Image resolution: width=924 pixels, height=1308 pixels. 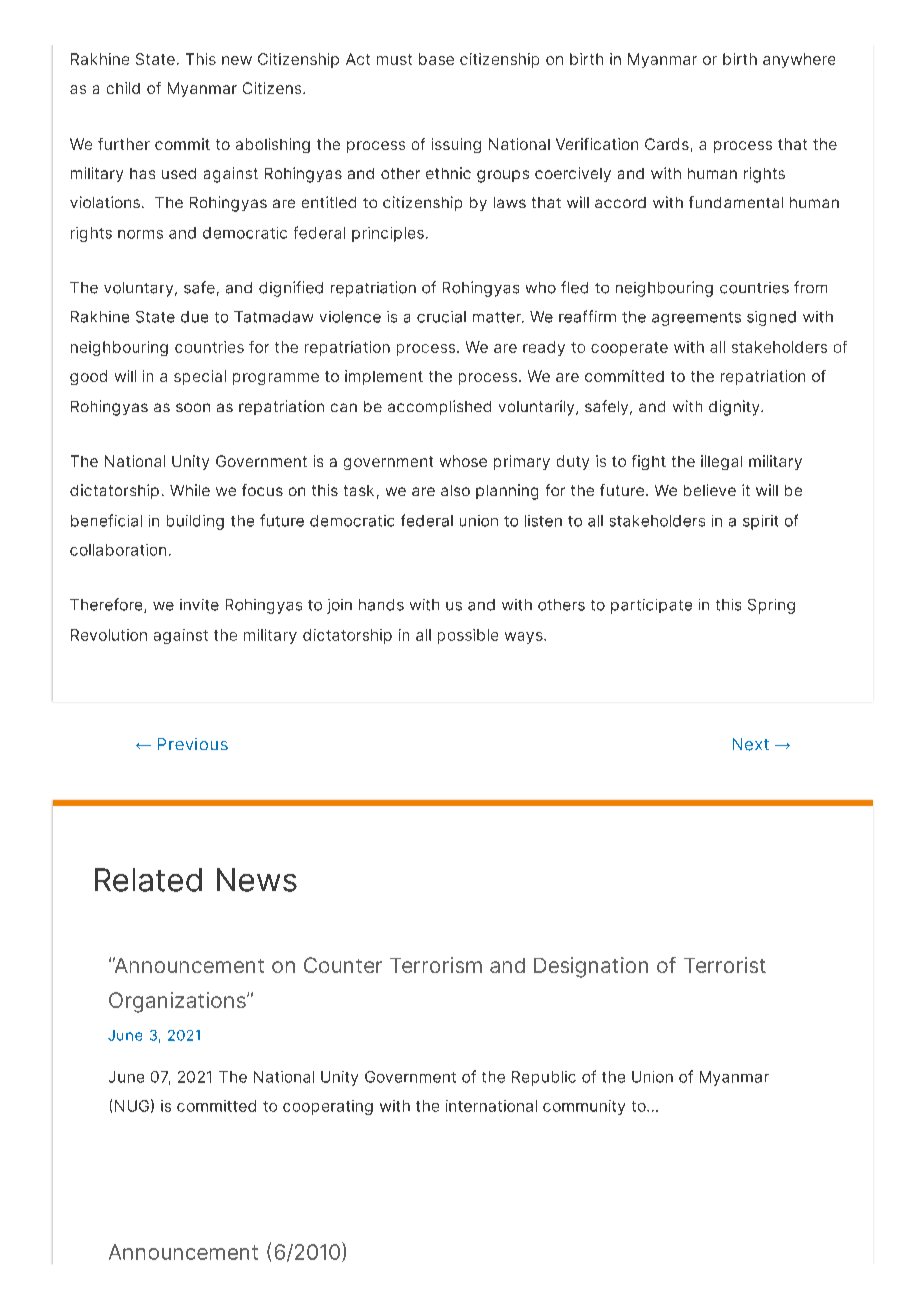 What do you see at coordinates (132, 1106) in the screenshot?
I see `NUG` at bounding box center [132, 1106].
